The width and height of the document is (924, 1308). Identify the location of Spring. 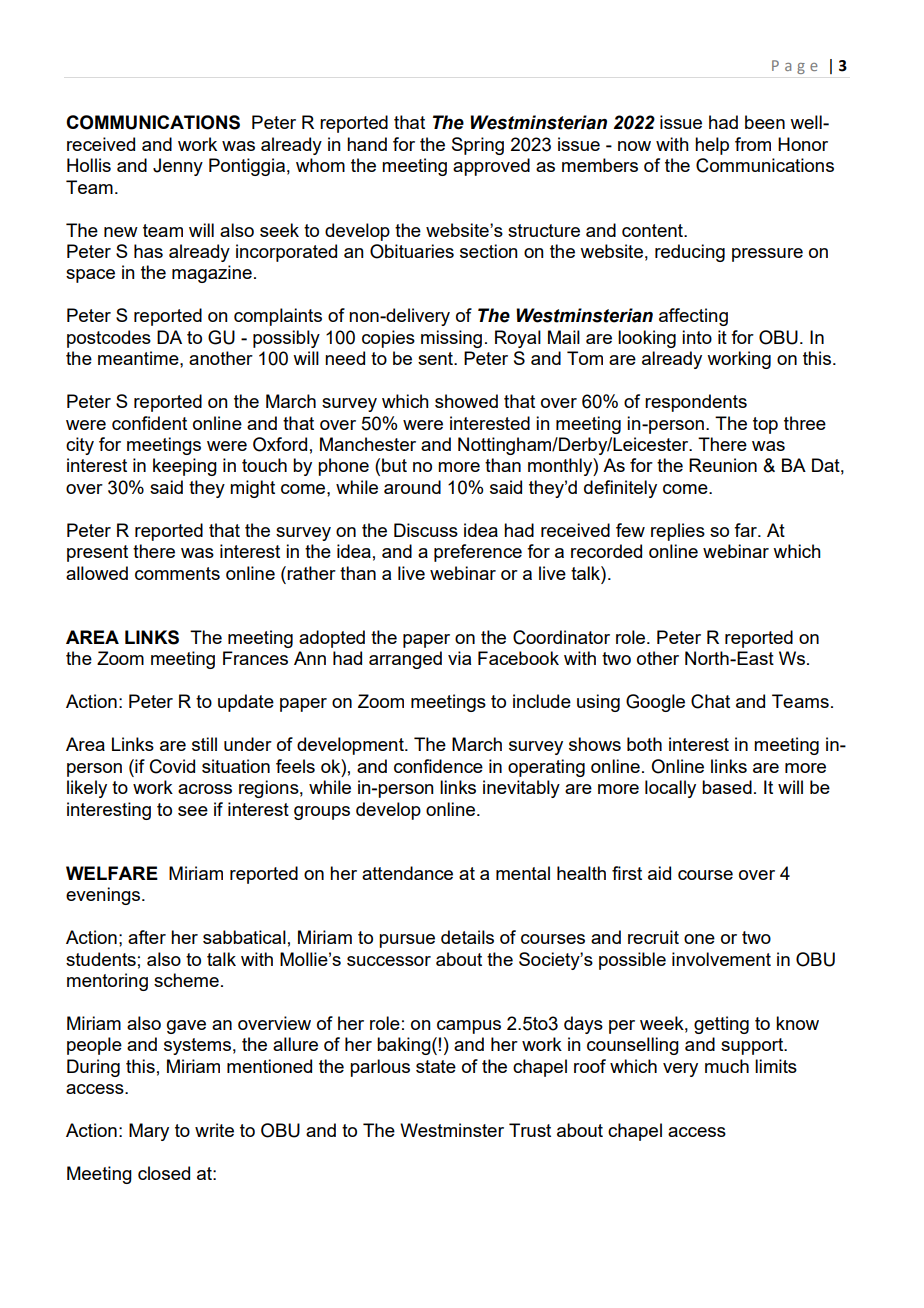
(478, 146).
